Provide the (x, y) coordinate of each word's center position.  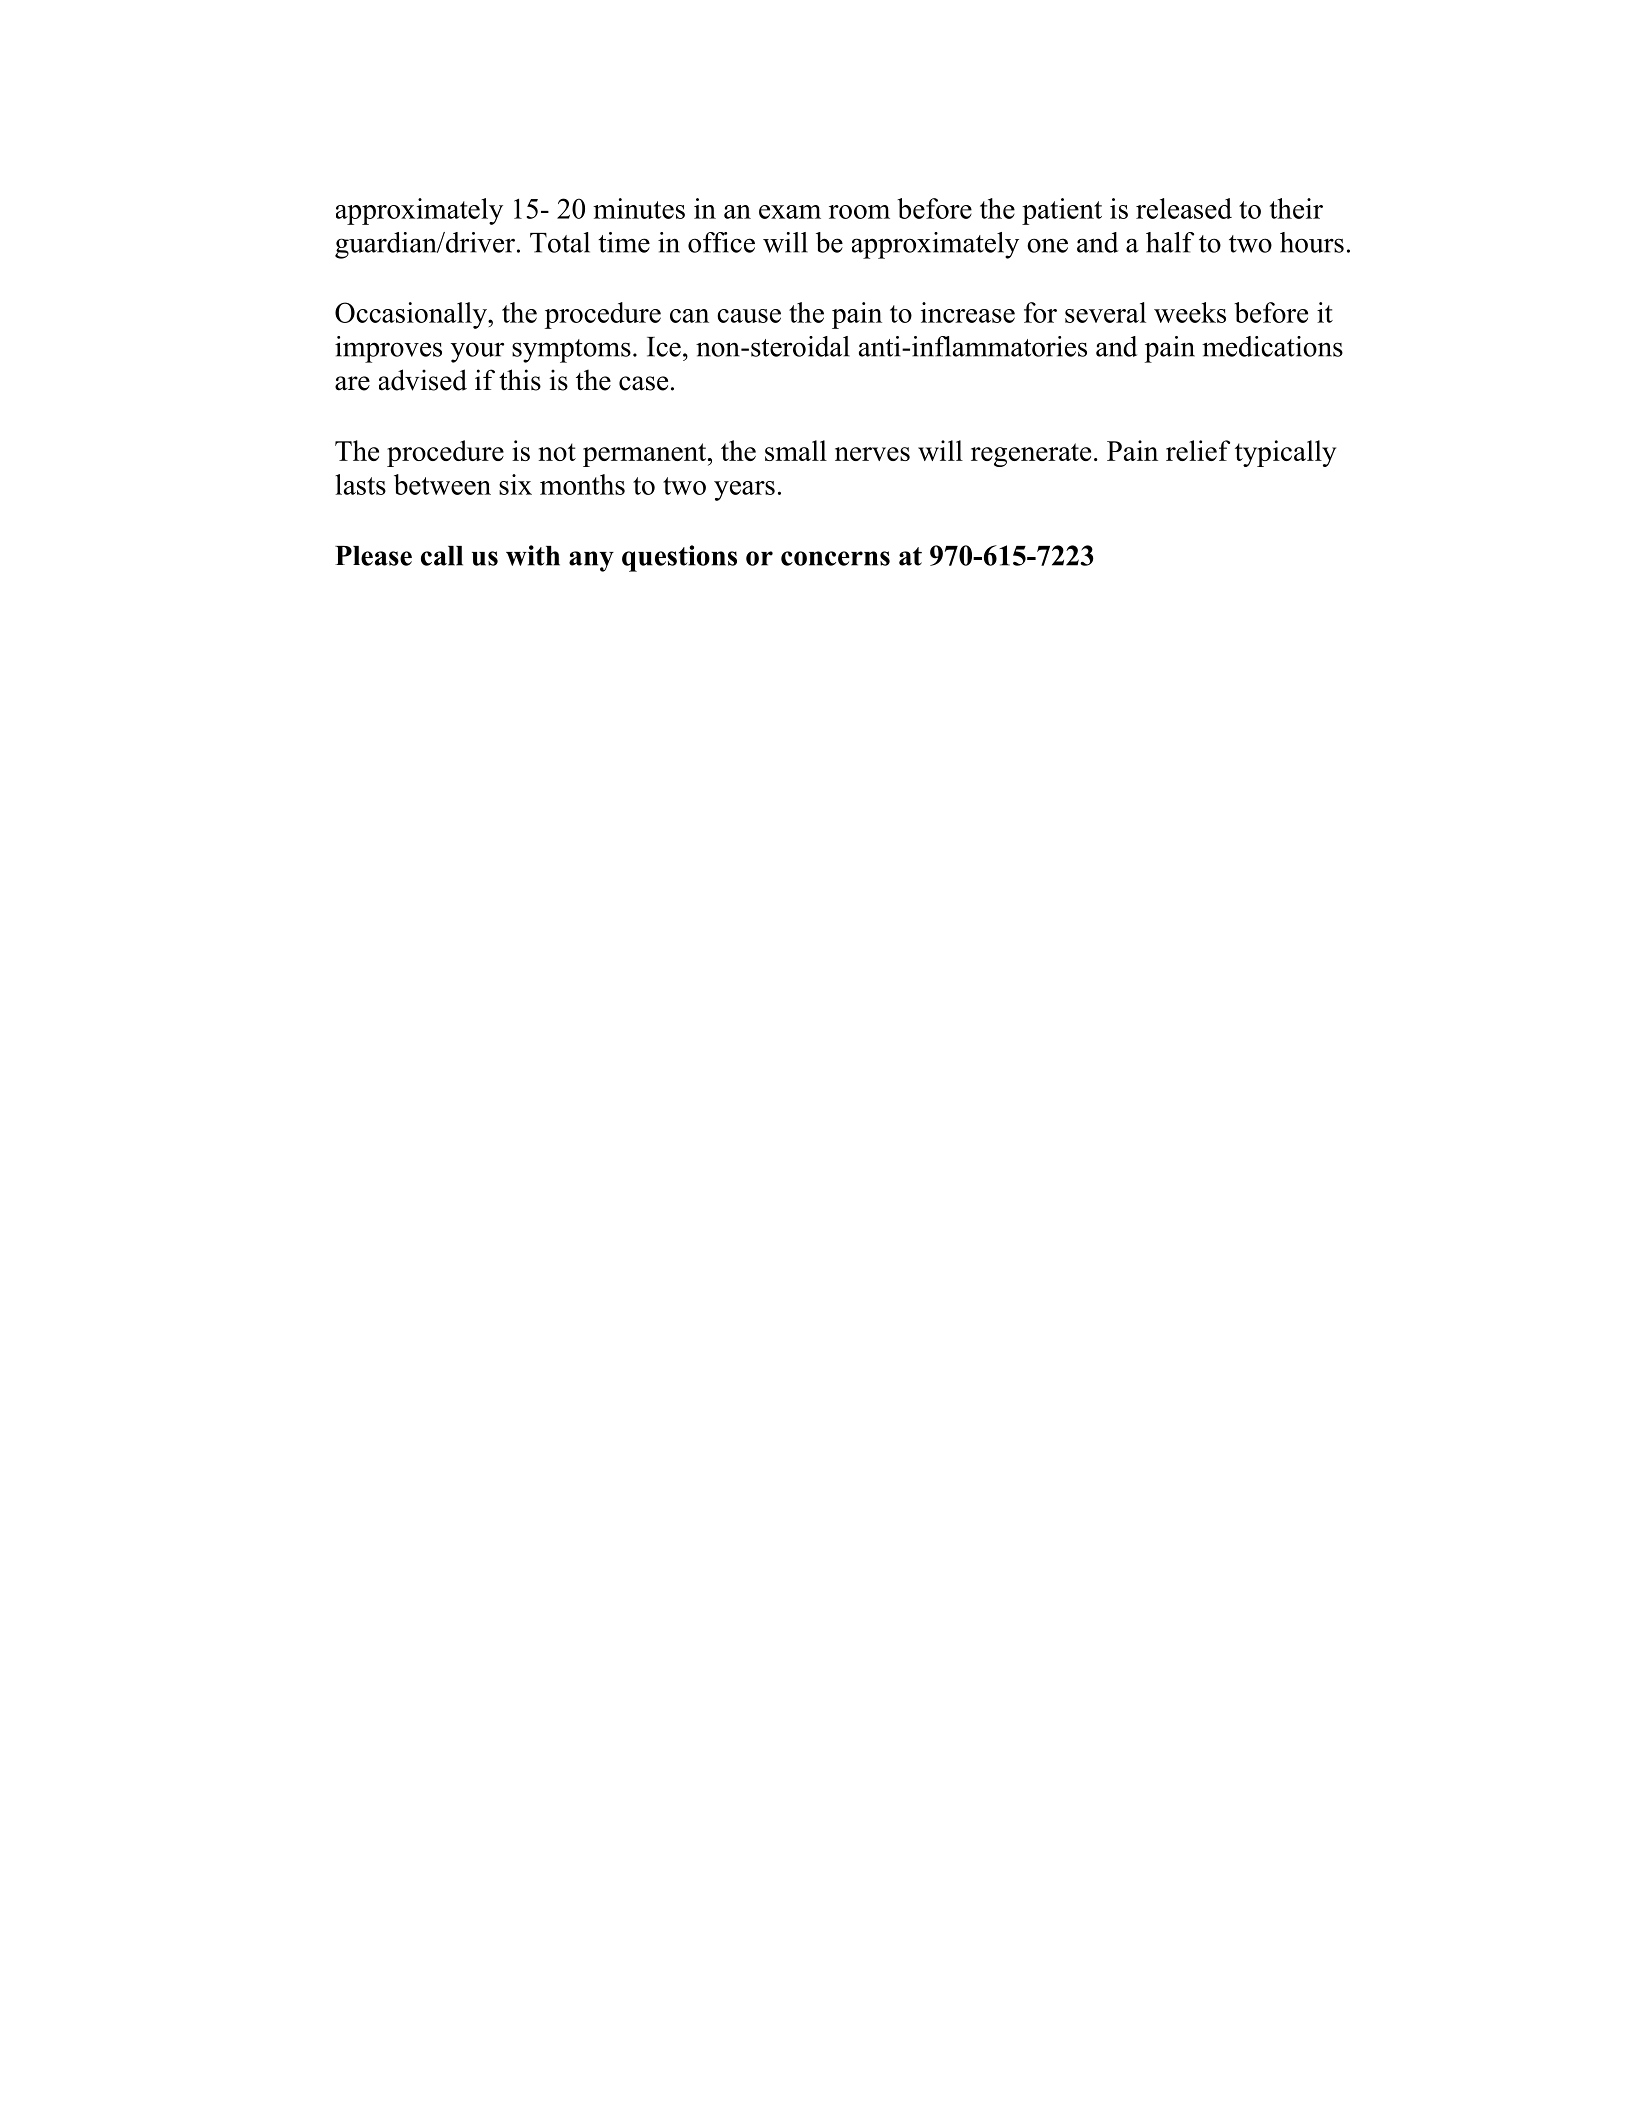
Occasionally (412, 315)
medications (1272, 346)
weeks (1190, 312)
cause (749, 316)
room (859, 212)
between (442, 484)
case (643, 383)
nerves (872, 454)
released (1184, 208)
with (533, 555)
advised (423, 380)
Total (560, 242)
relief (1198, 450)
